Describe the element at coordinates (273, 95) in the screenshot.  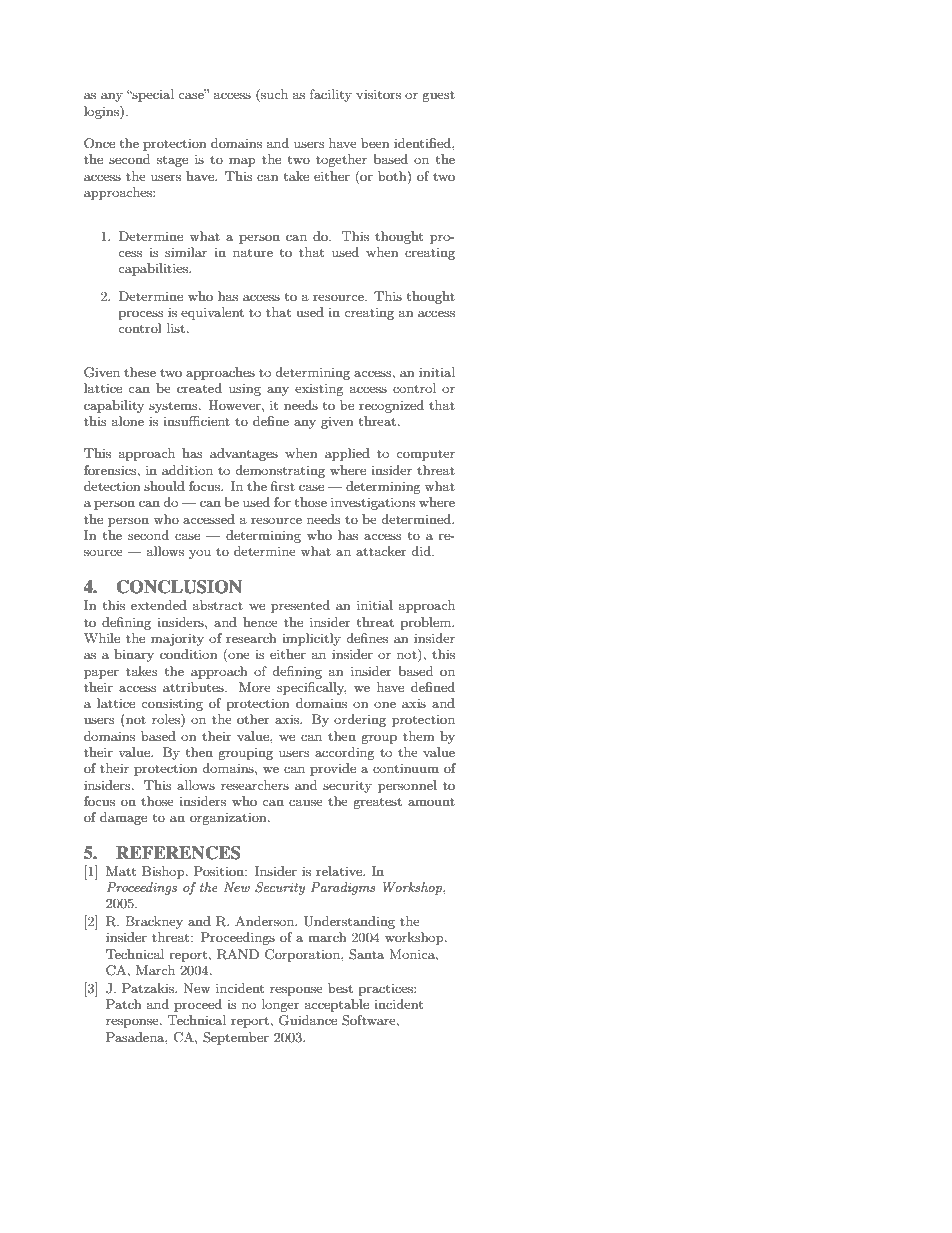
I see `such` at that location.
